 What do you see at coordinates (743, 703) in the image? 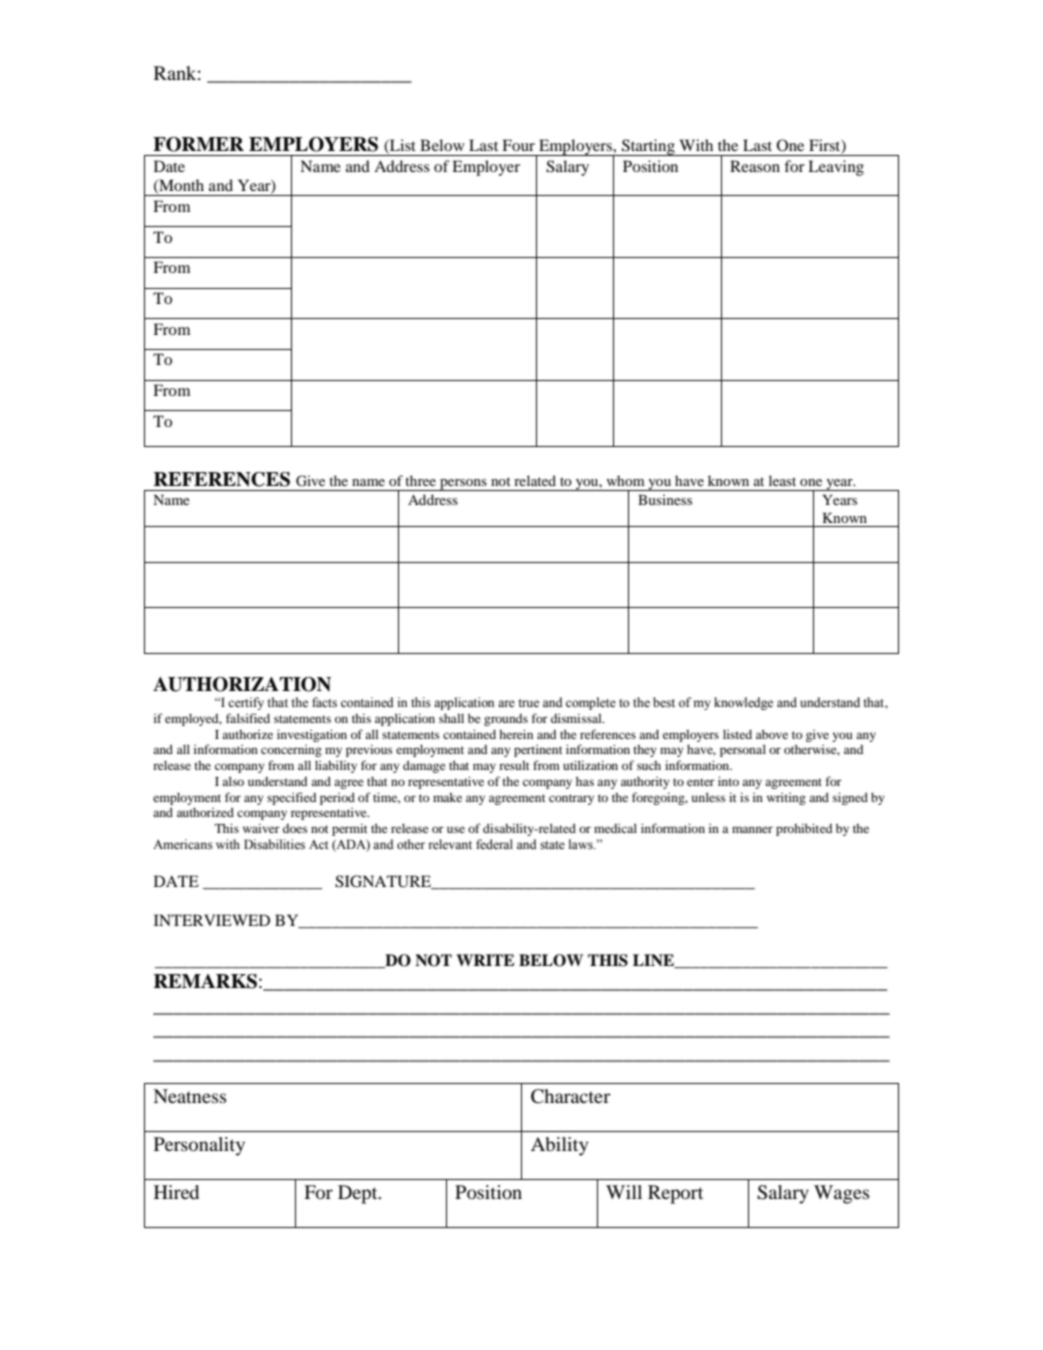
I see `knowledge` at bounding box center [743, 703].
